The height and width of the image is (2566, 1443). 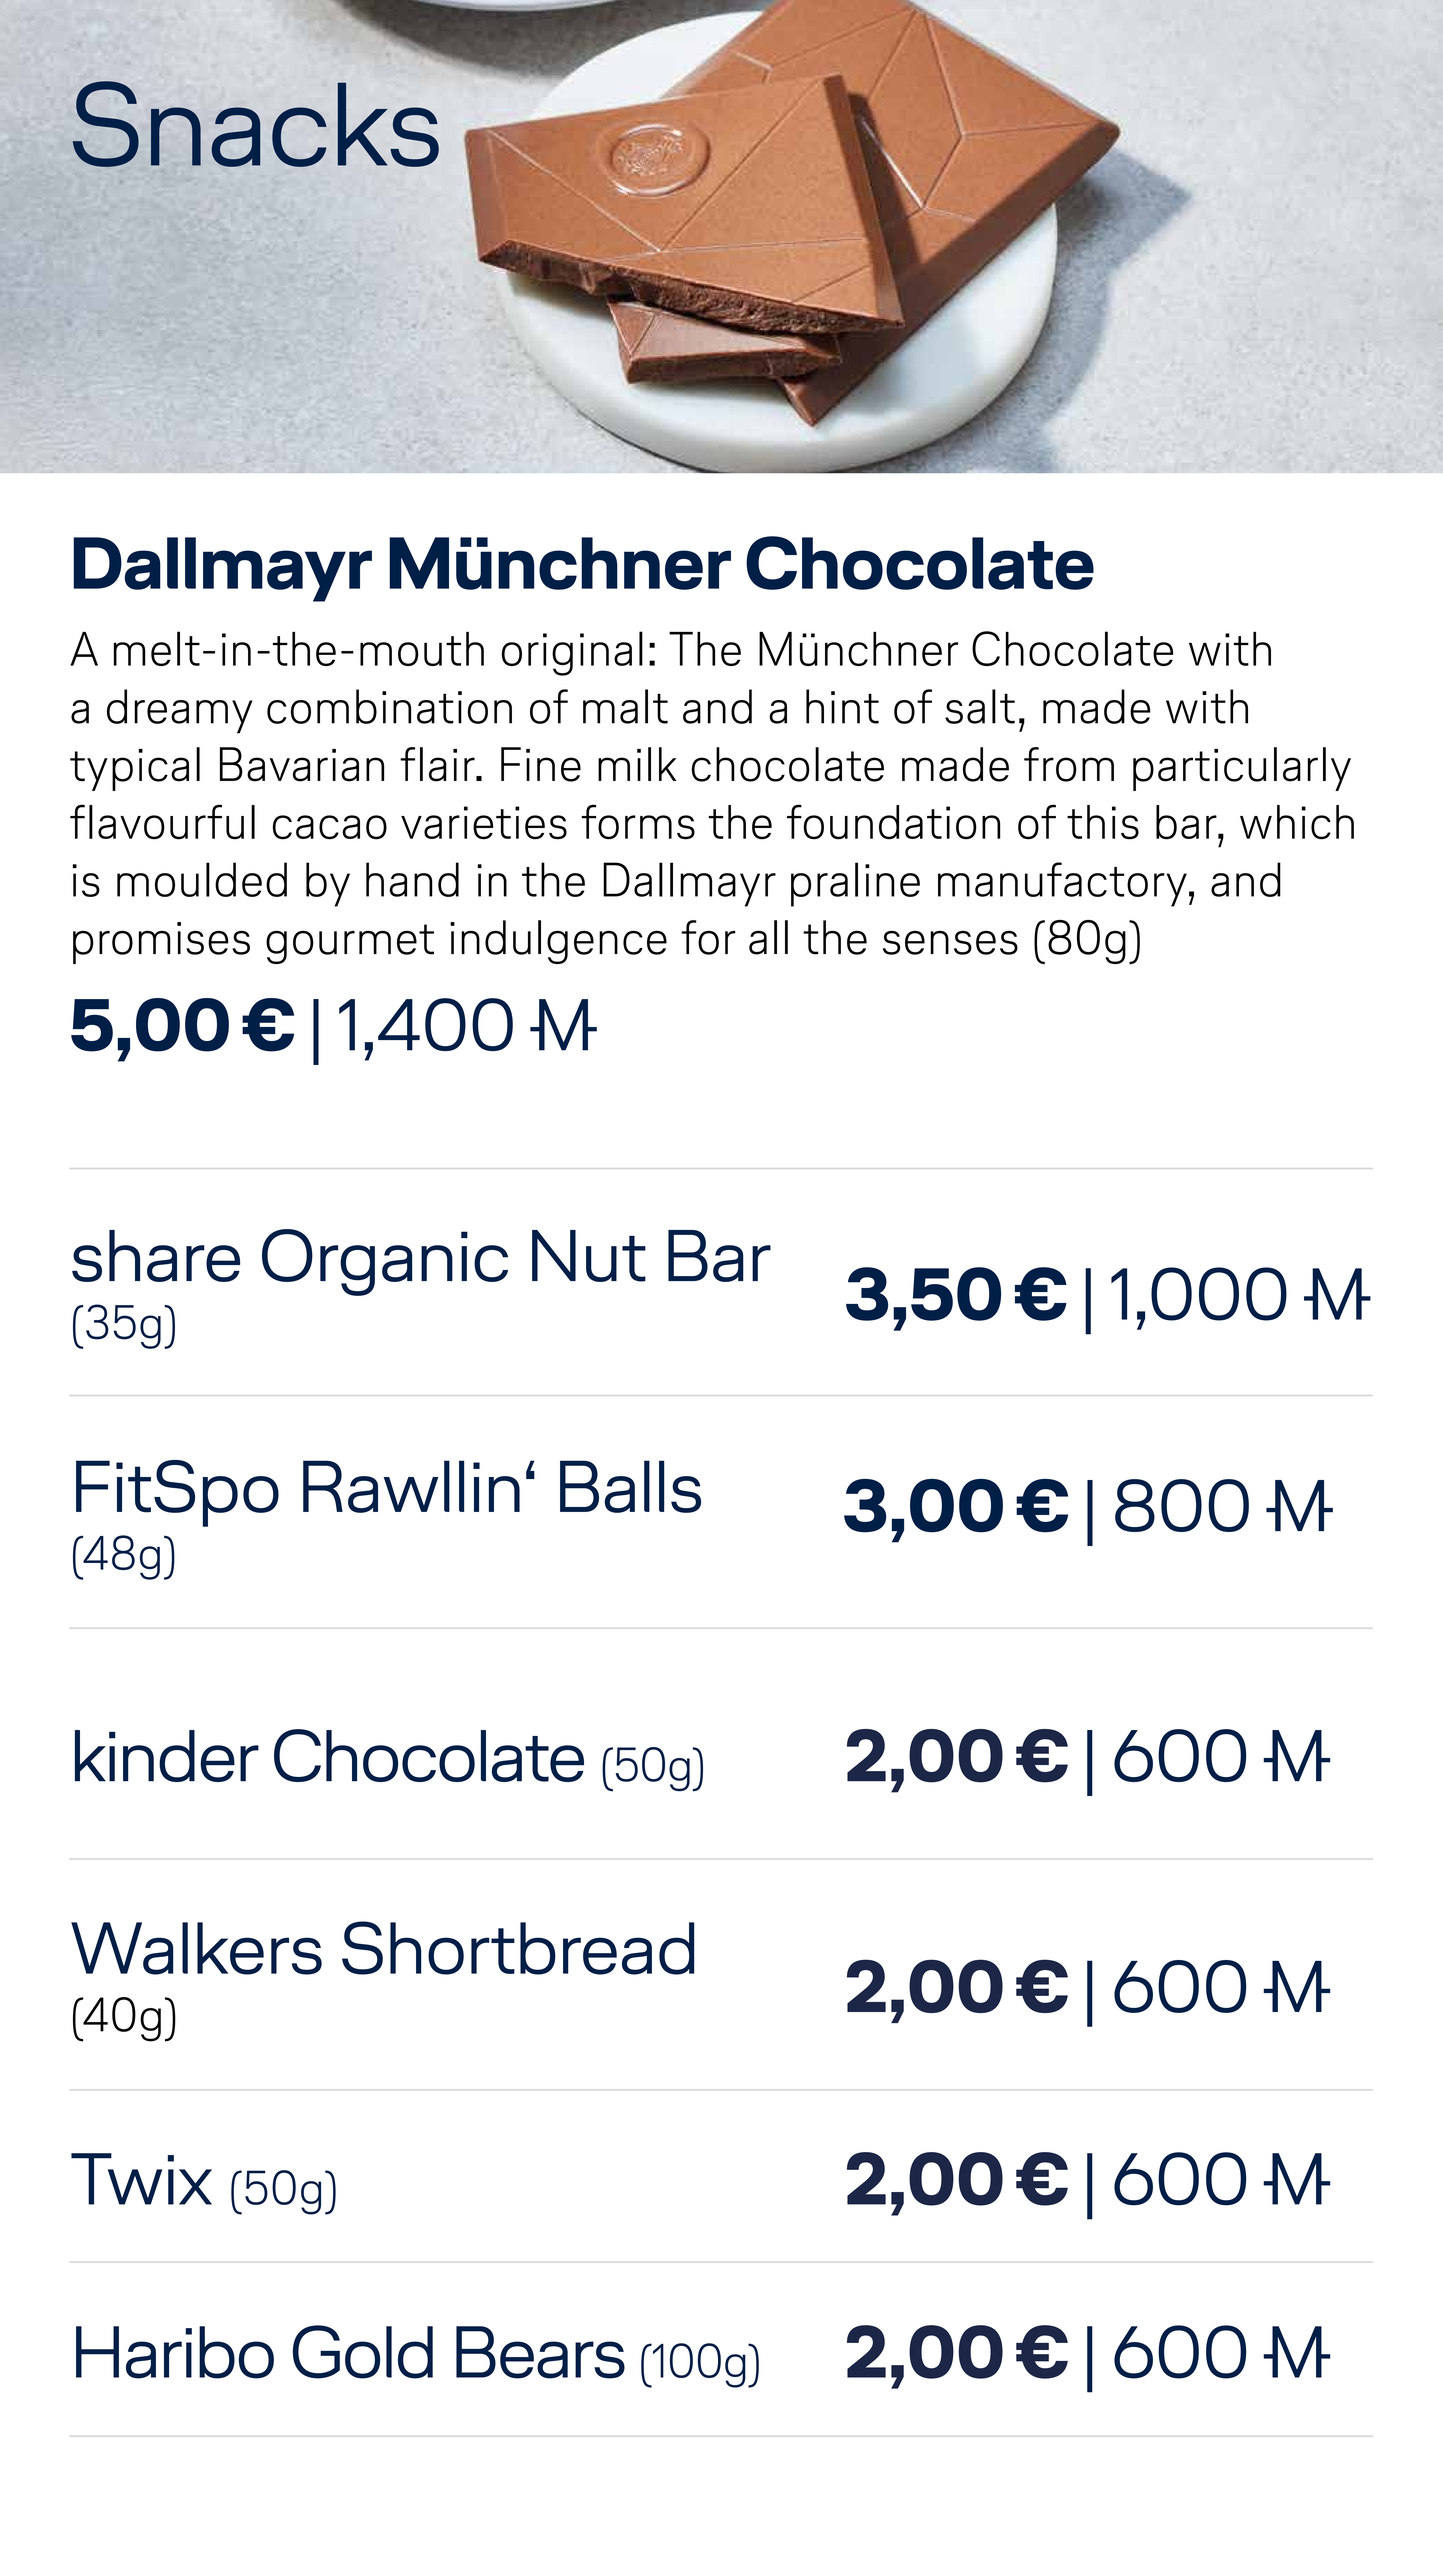 What do you see at coordinates (980, 706) in the image?
I see `salt` at bounding box center [980, 706].
